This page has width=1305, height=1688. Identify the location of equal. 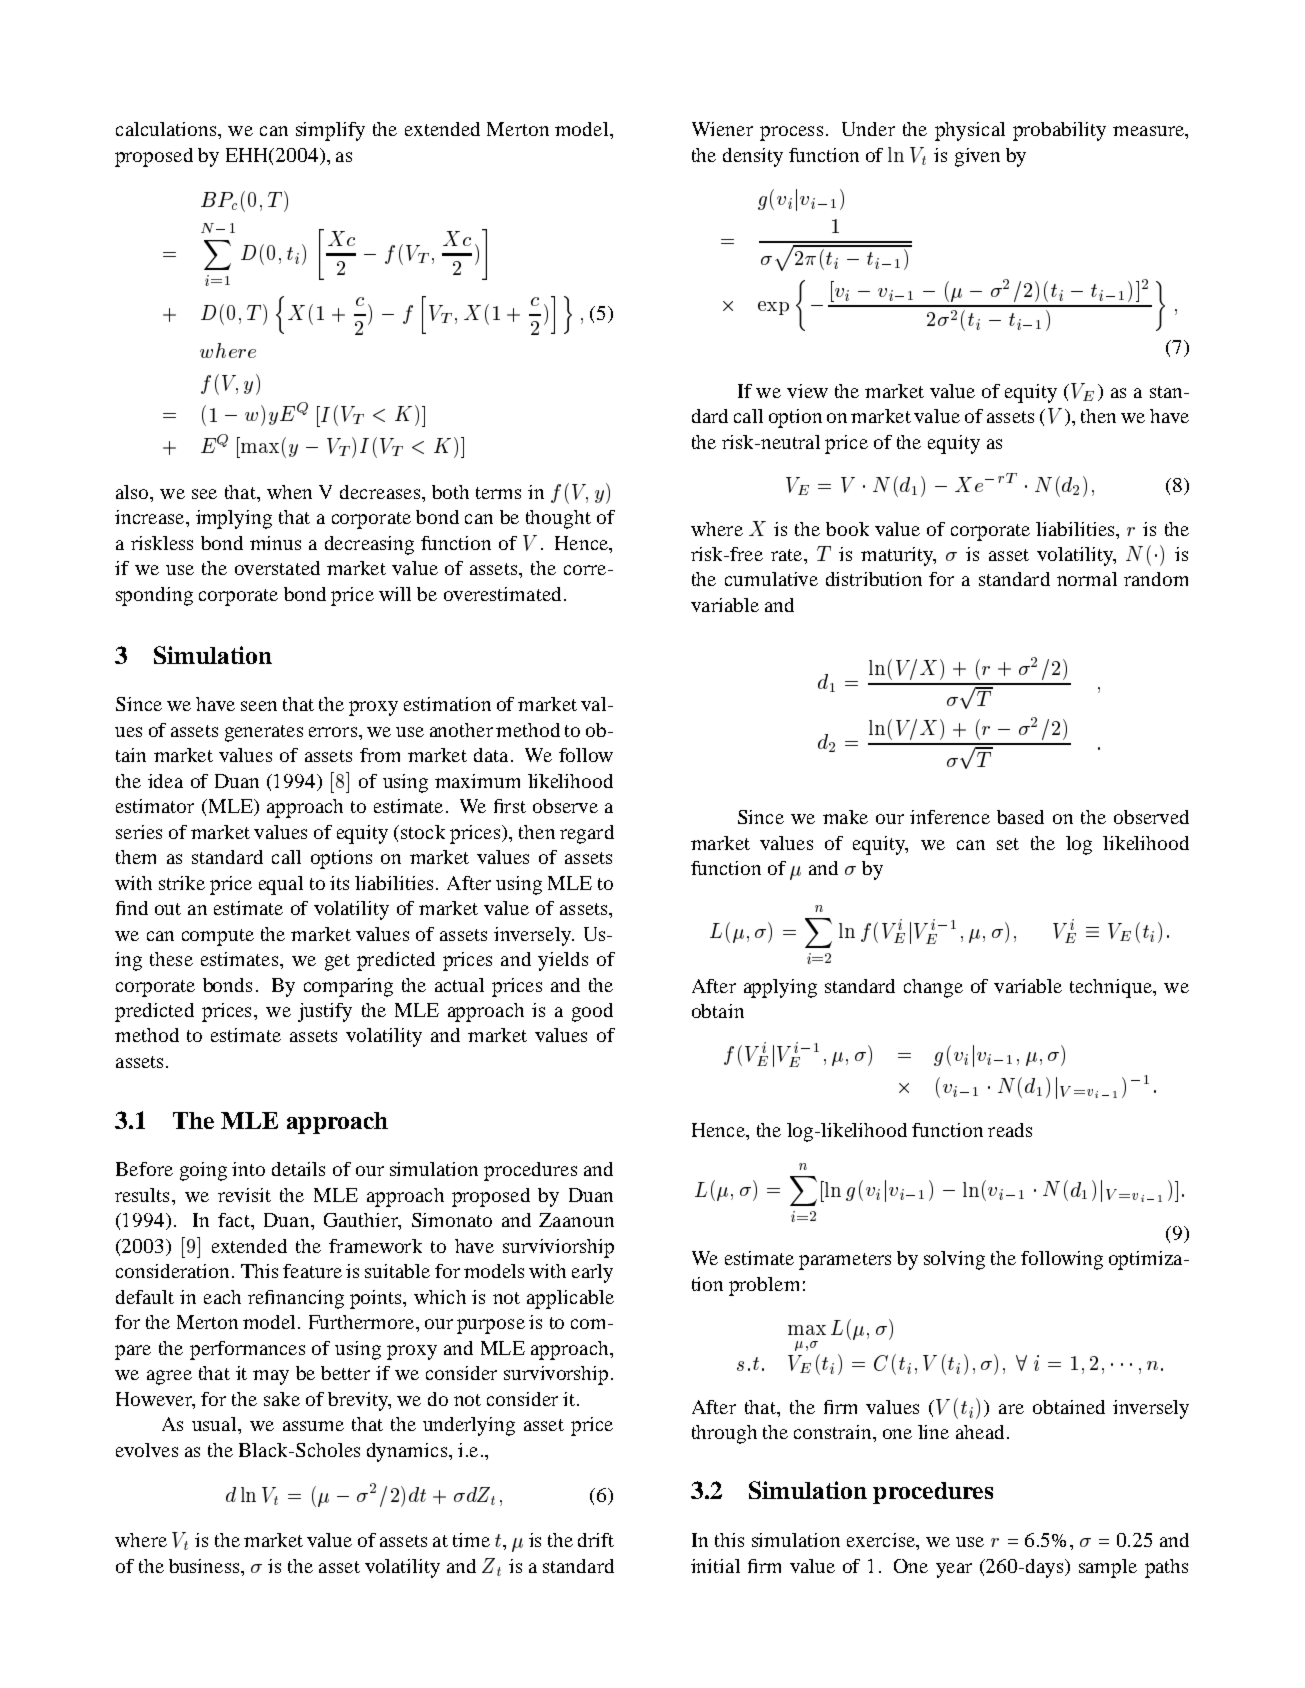
(281, 885).
